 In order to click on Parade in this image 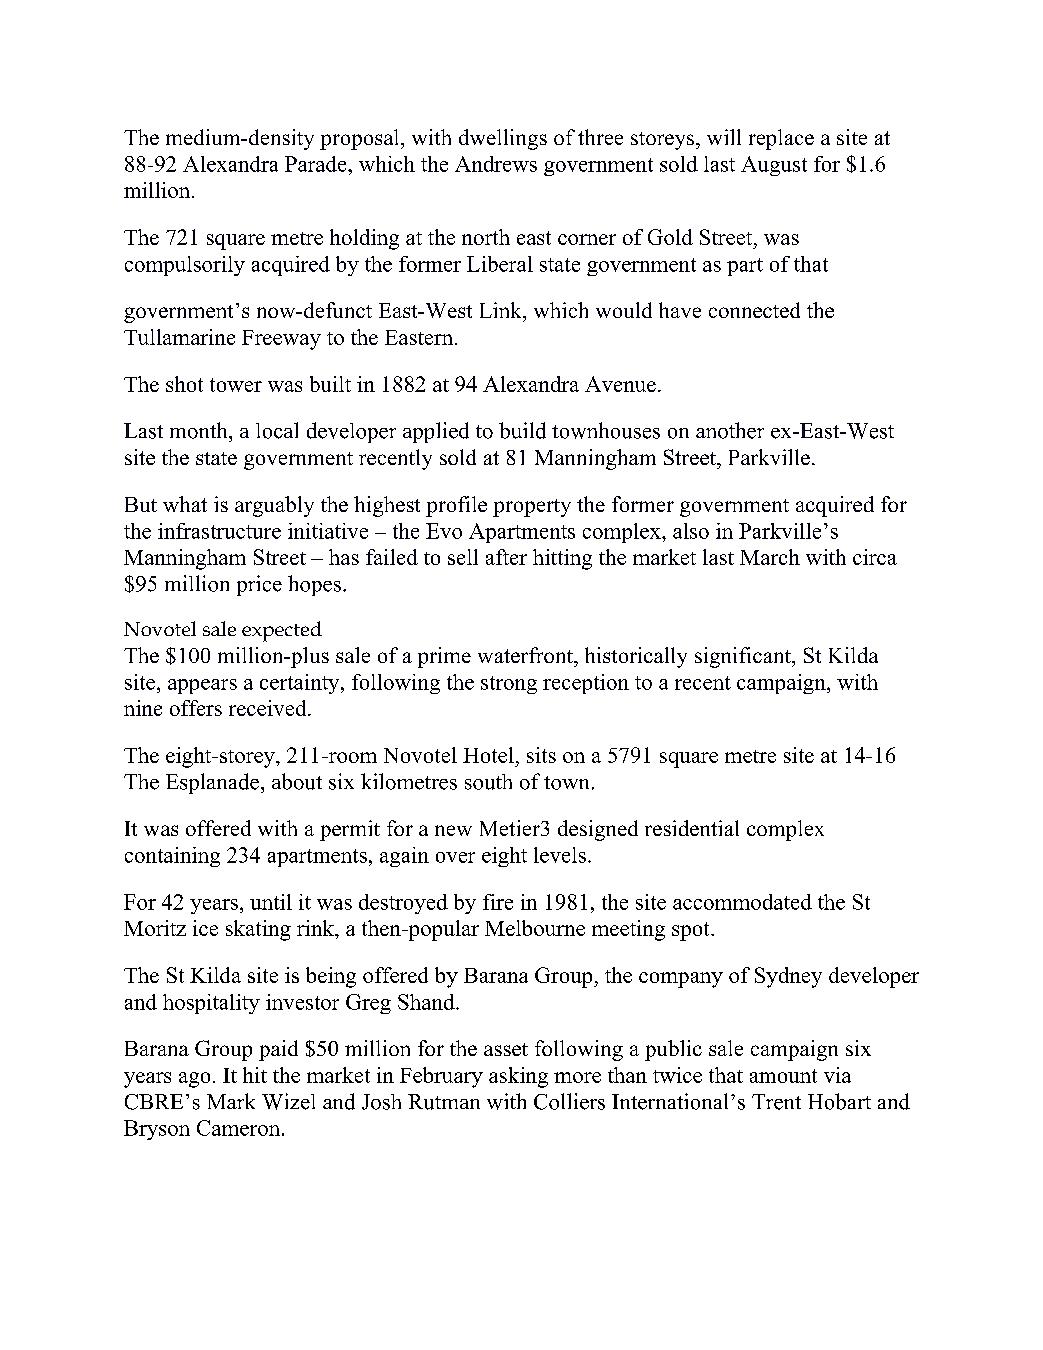, I will do `click(317, 164)`.
